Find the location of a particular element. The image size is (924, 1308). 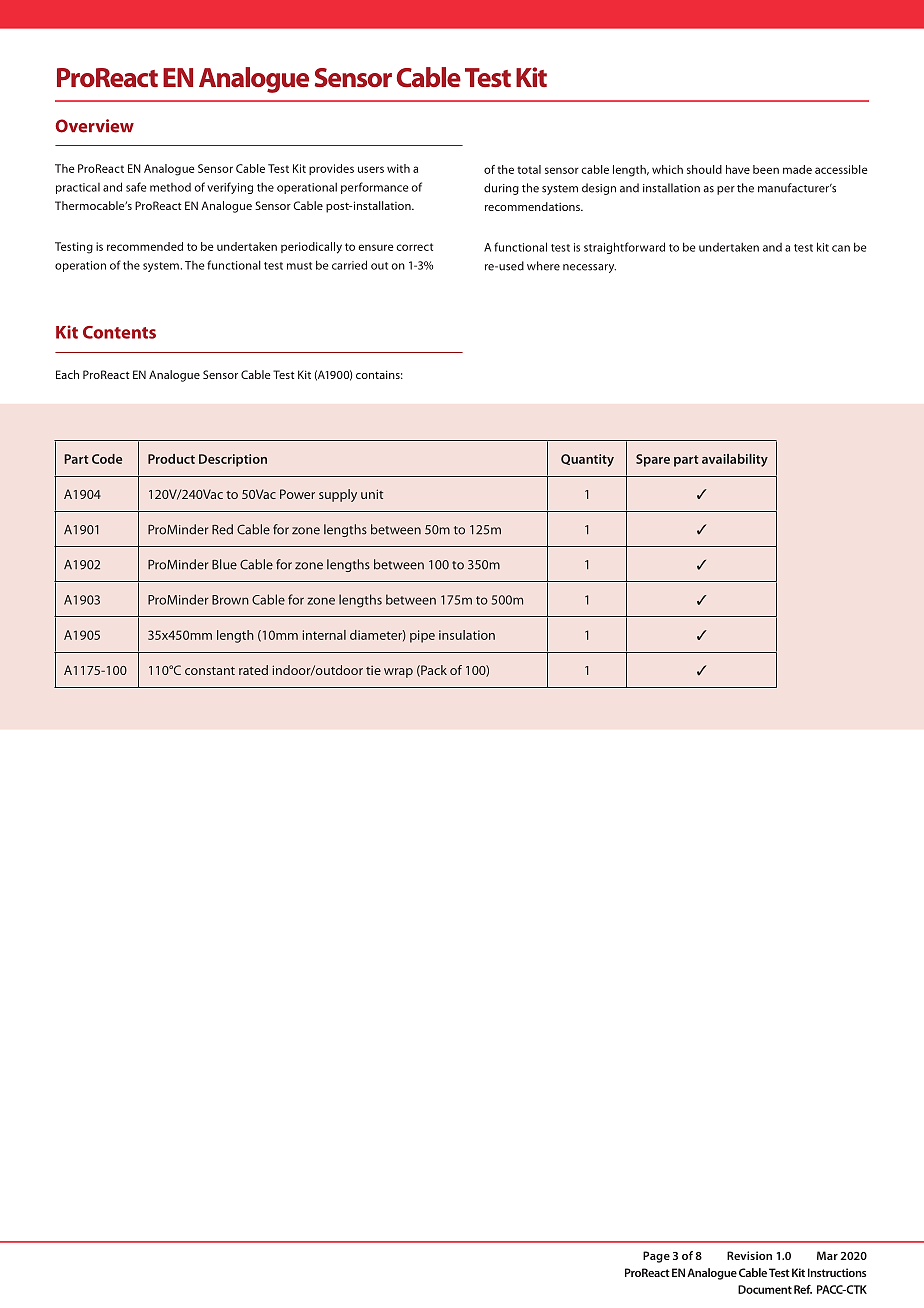

Revision is located at coordinates (749, 1255).
